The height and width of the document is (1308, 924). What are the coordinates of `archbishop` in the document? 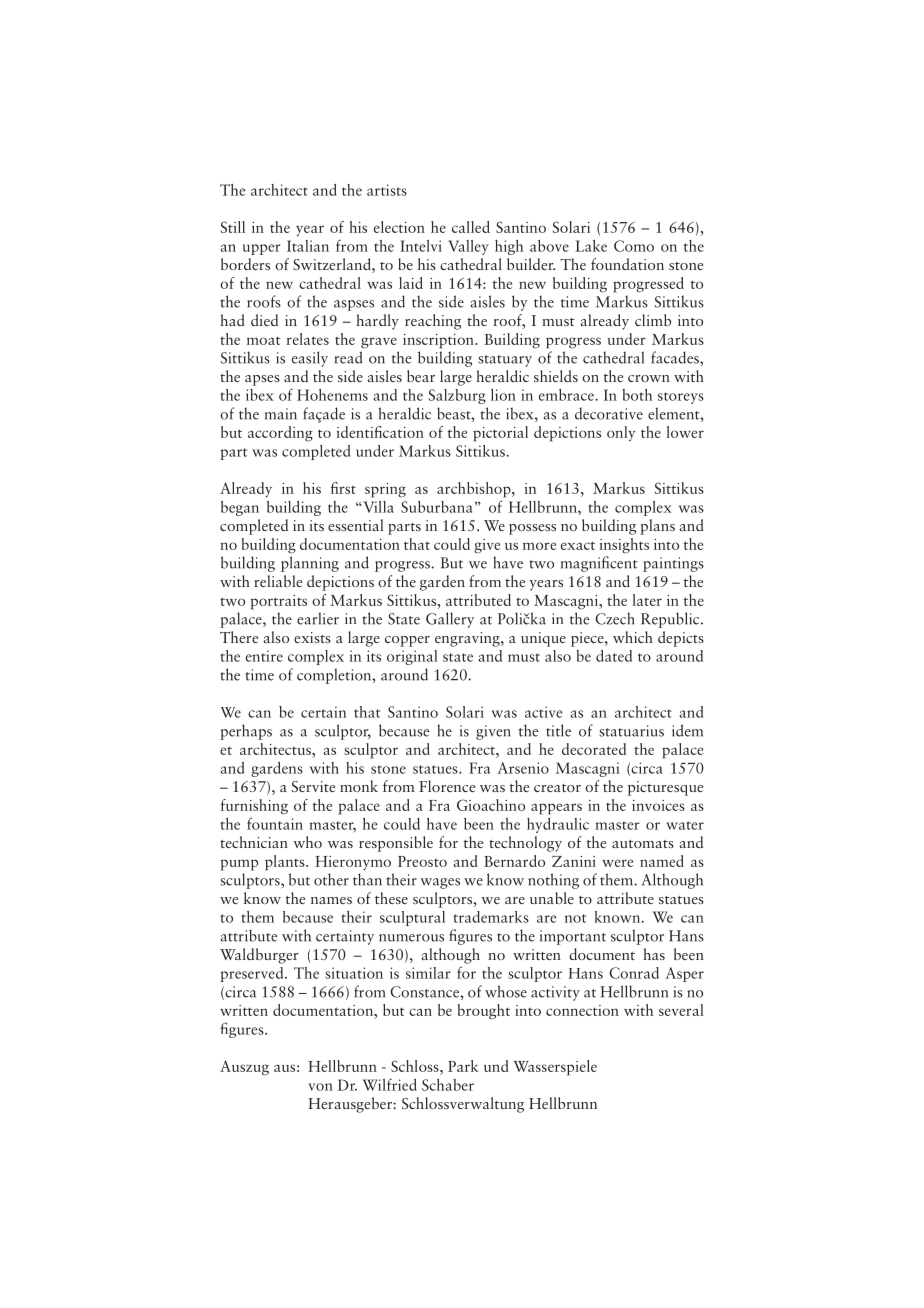 It's located at (475, 490).
